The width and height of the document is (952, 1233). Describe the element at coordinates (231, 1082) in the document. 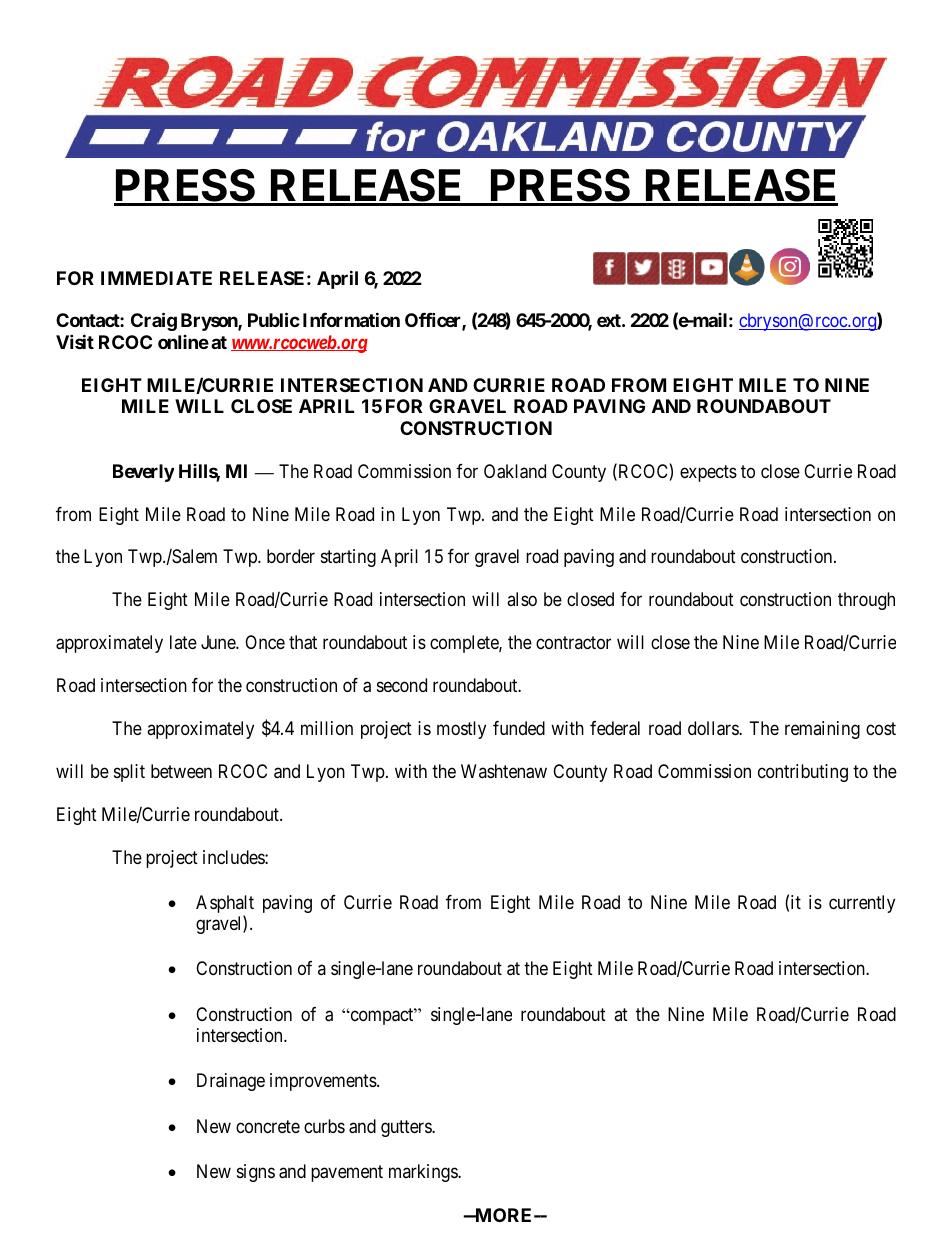

I see `Drainage` at that location.
